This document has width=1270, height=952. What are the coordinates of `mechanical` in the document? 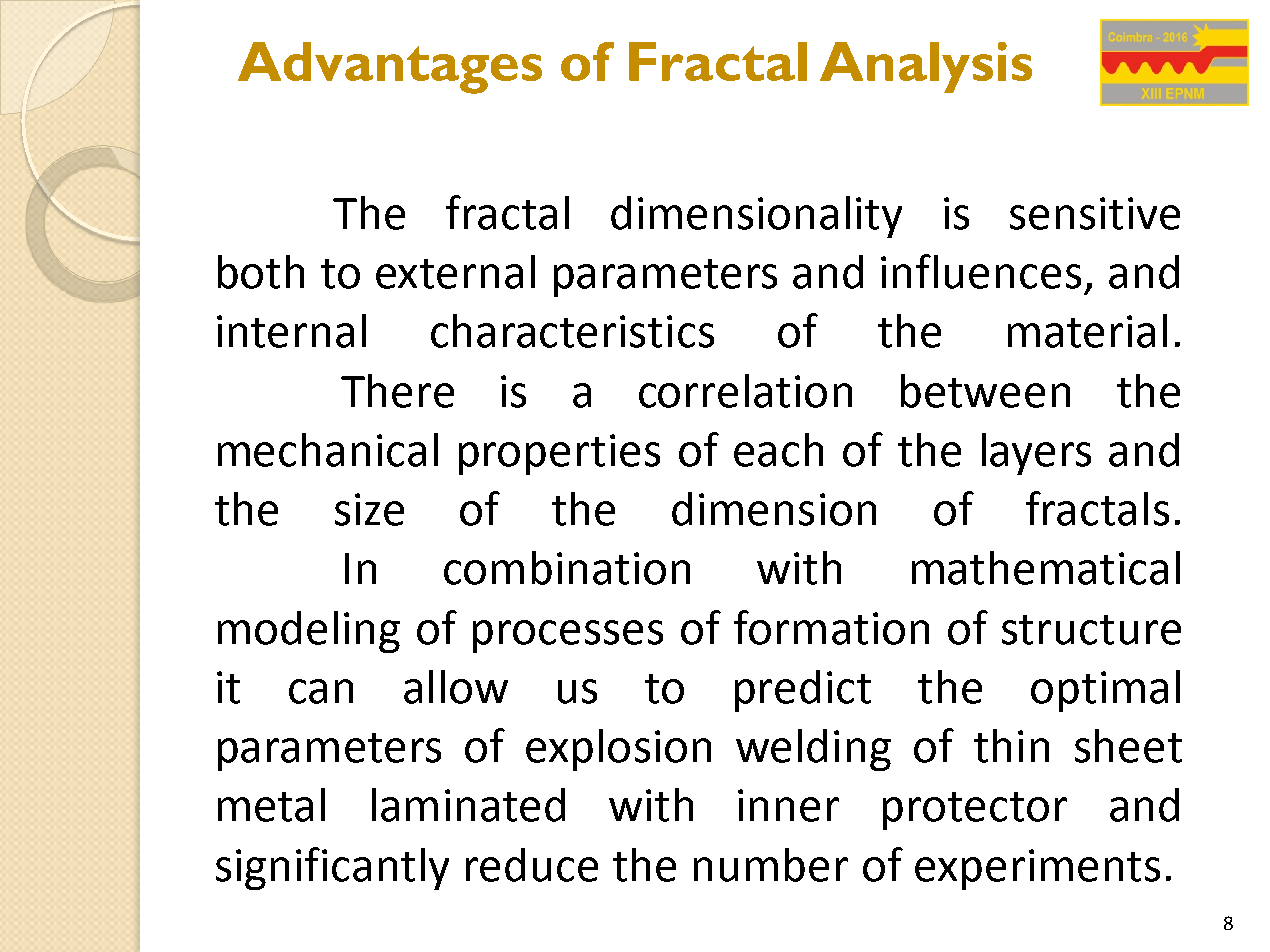 It's located at (328, 450).
